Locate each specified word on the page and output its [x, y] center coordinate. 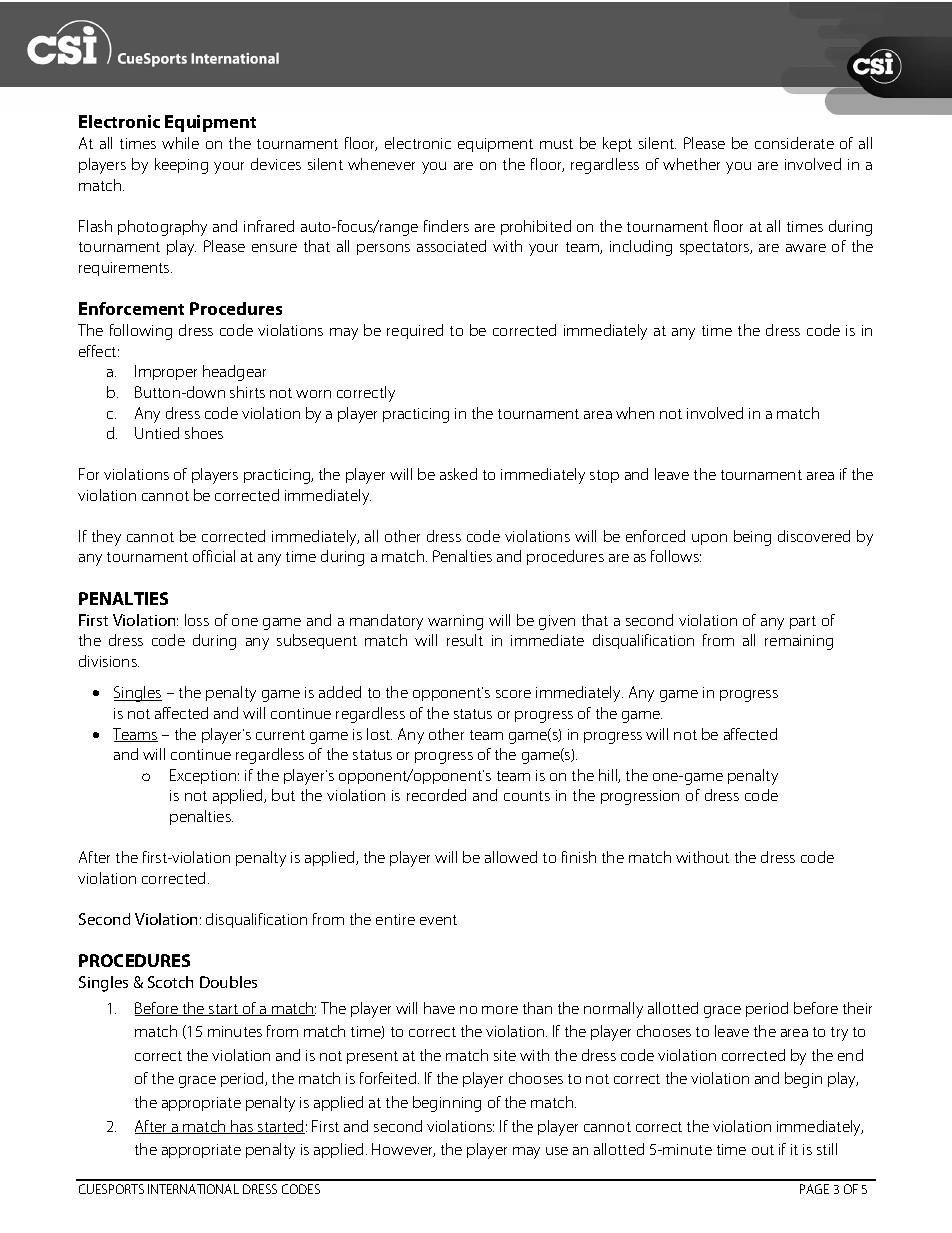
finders [446, 226]
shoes [204, 433]
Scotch [170, 982]
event [438, 920]
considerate [794, 143]
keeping [181, 166]
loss [197, 620]
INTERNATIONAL [193, 1189]
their [857, 1008]
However [403, 1150]
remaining [799, 642]
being [752, 538]
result [465, 640]
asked [458, 474]
